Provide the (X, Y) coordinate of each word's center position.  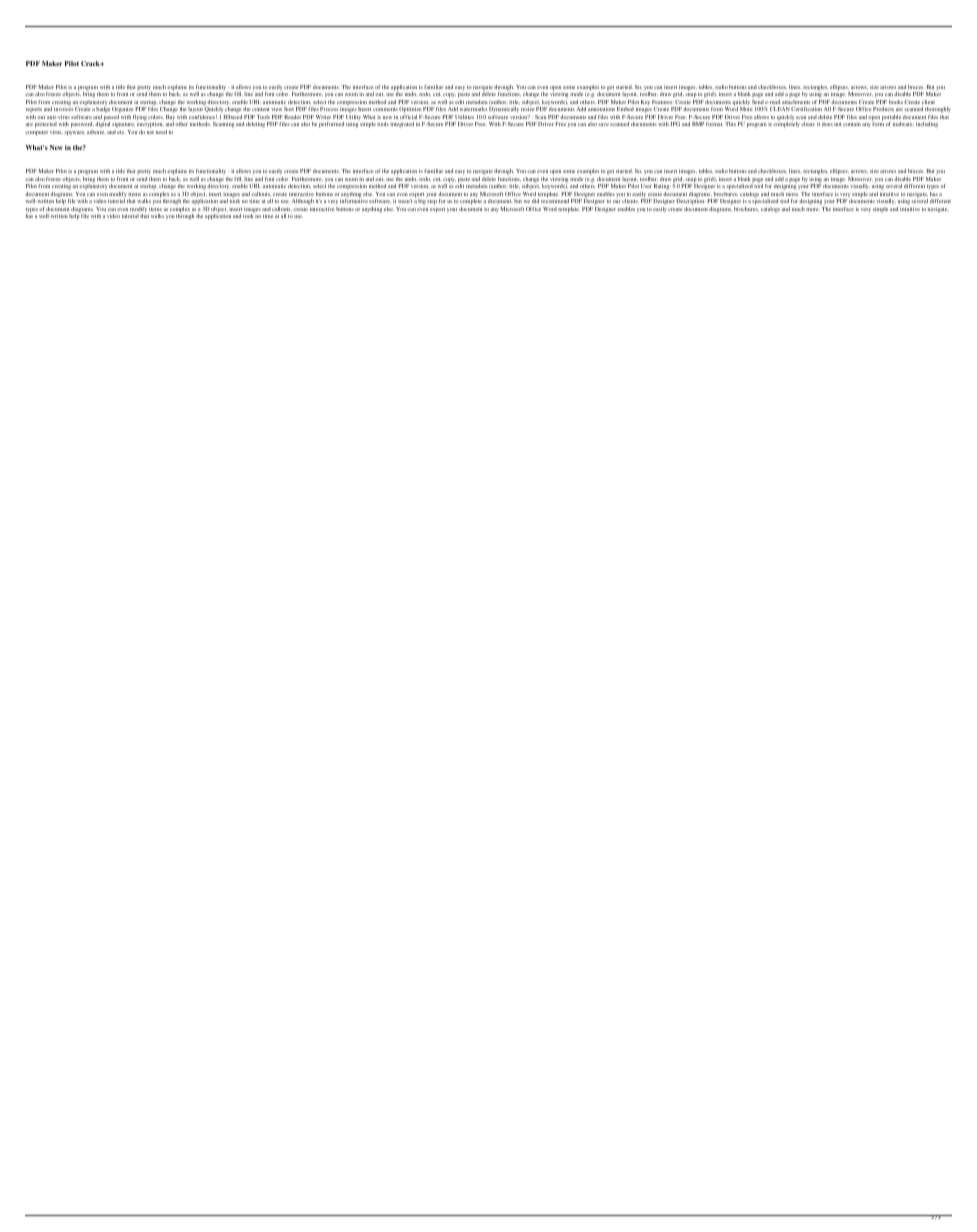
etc (120, 132)
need (161, 132)
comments (385, 109)
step (432, 202)
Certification (806, 109)
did (535, 201)
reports (34, 110)
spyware (74, 133)
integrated (402, 125)
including (927, 125)
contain (852, 124)
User (646, 186)
